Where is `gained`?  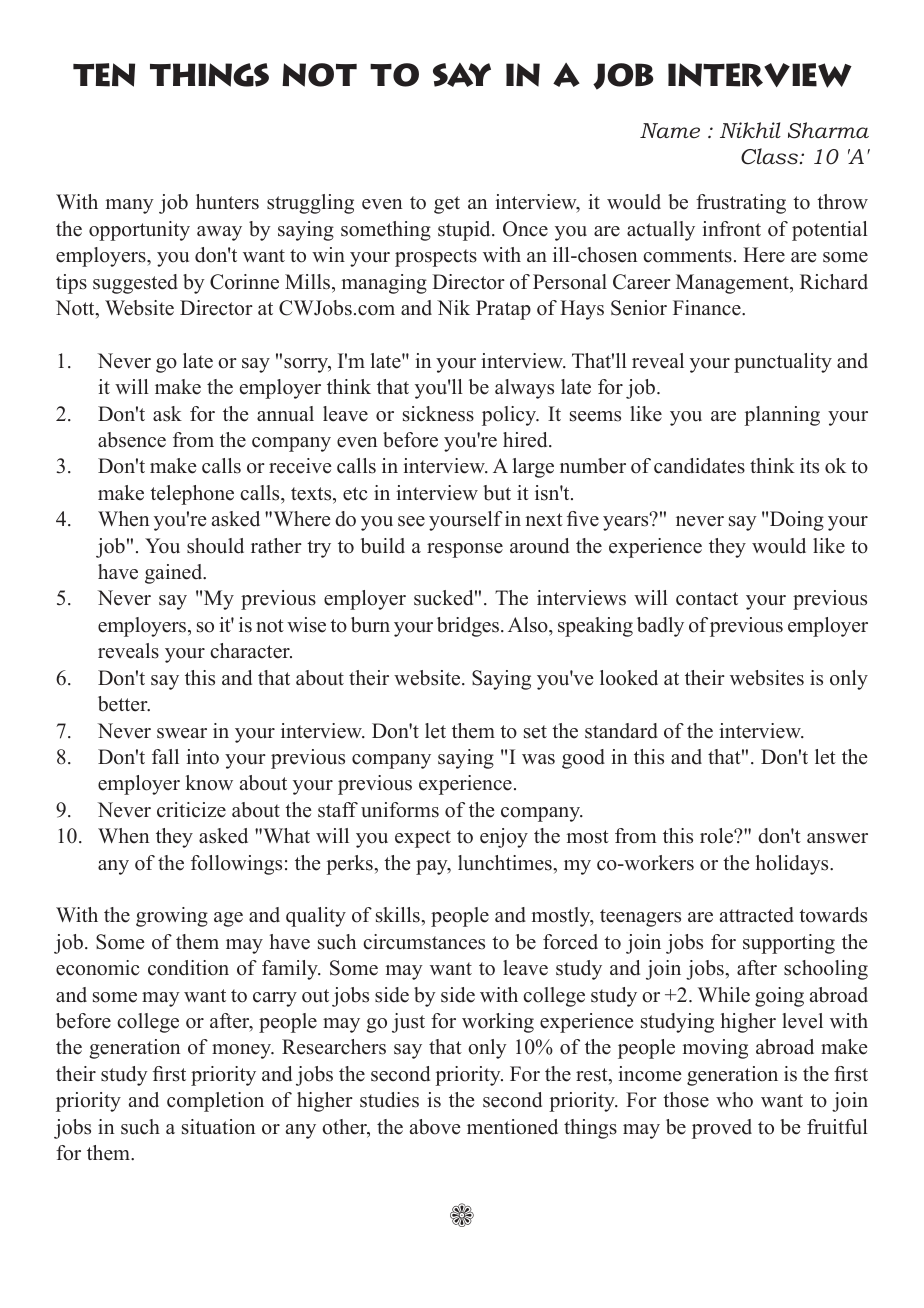
gained is located at coordinates (175, 574).
